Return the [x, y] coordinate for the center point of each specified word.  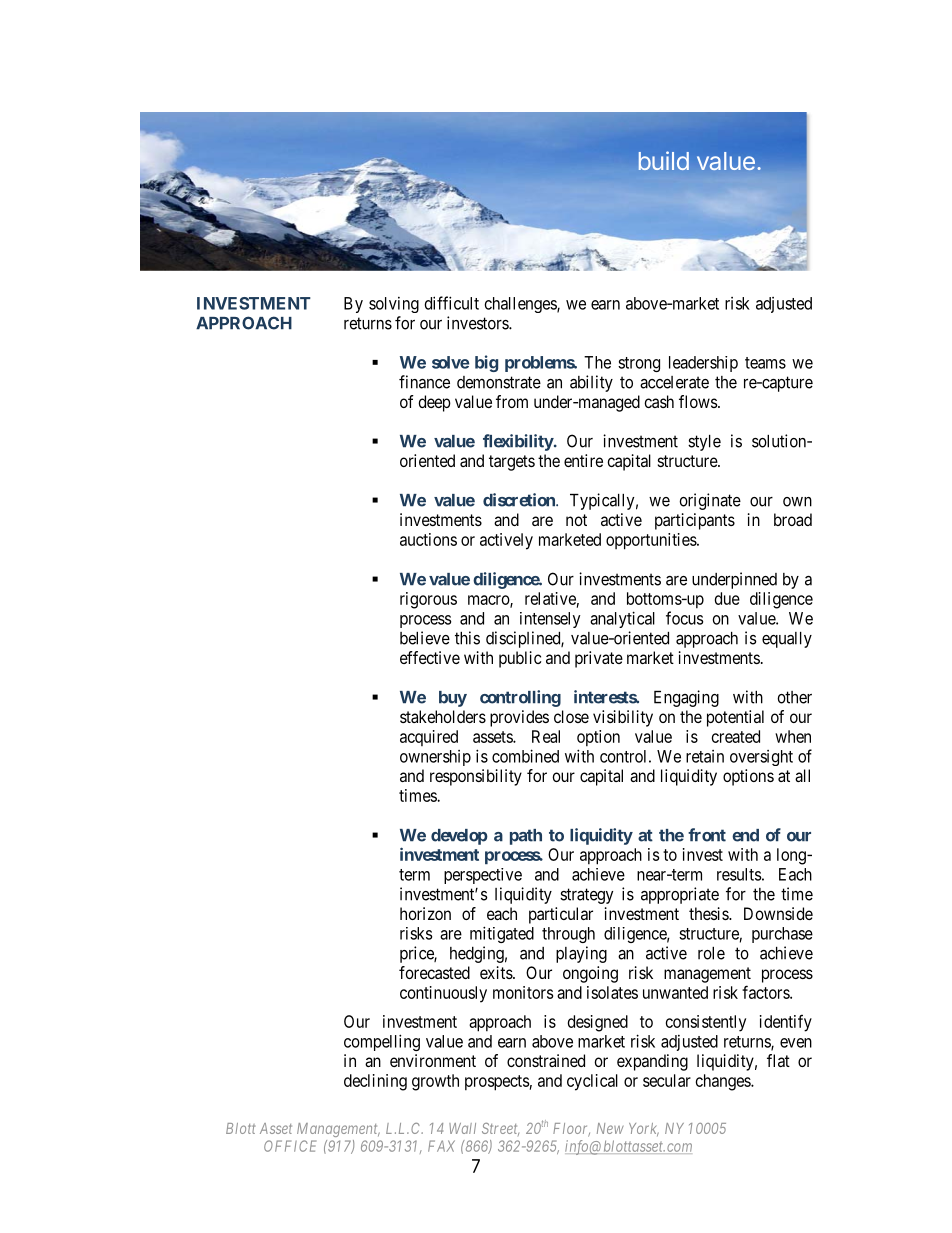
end [745, 835]
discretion [520, 500]
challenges [521, 305]
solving [394, 305]
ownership [435, 758]
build [664, 160]
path [526, 837]
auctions [428, 539]
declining [375, 1082]
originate [710, 501]
